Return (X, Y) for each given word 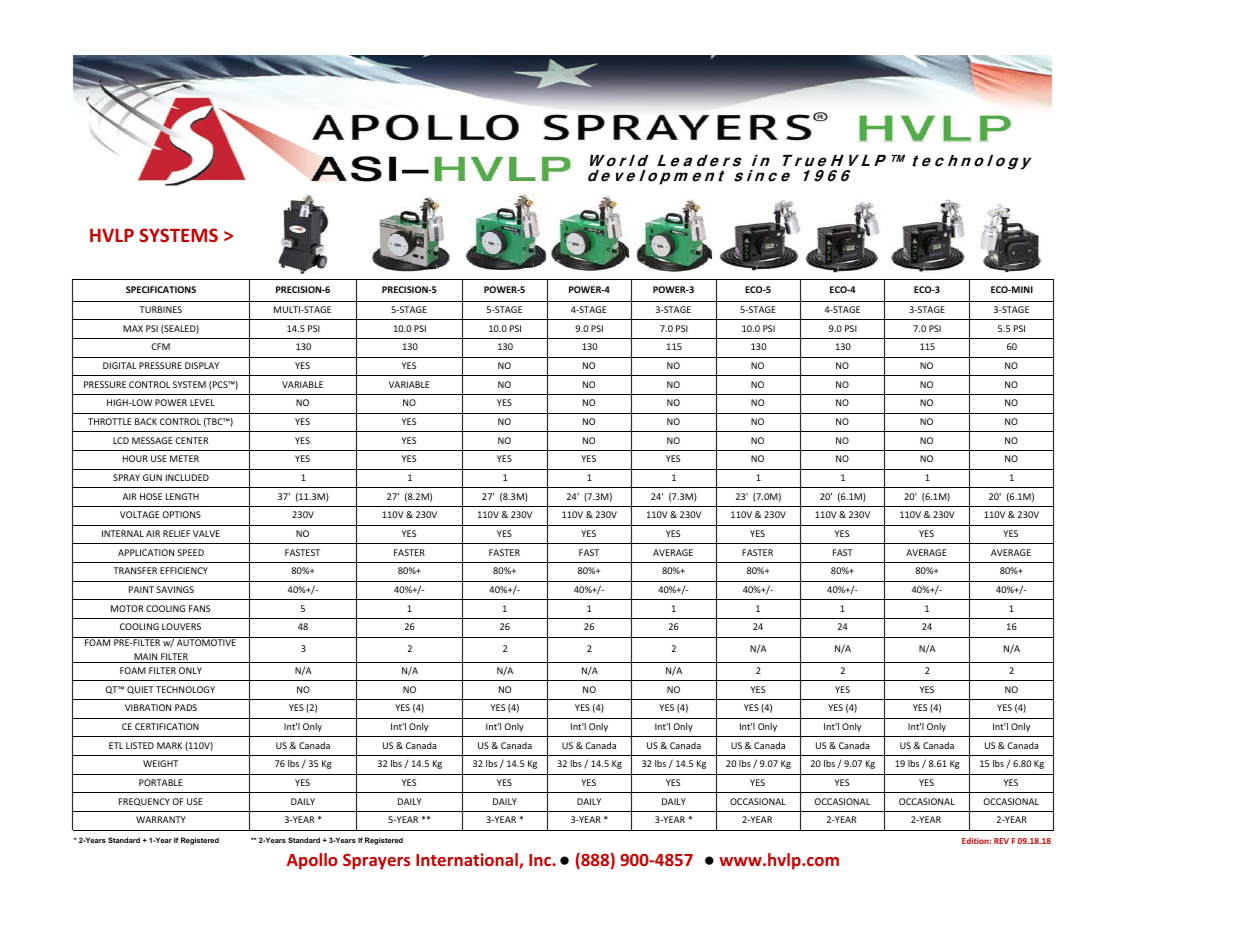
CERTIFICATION (167, 726)
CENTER (191, 440)
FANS (199, 608)
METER (184, 458)
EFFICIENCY (184, 570)
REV (1001, 841)
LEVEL (202, 402)
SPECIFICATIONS (161, 289)
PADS (186, 707)
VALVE (206, 533)
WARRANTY (161, 819)
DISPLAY (202, 365)
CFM (160, 346)
